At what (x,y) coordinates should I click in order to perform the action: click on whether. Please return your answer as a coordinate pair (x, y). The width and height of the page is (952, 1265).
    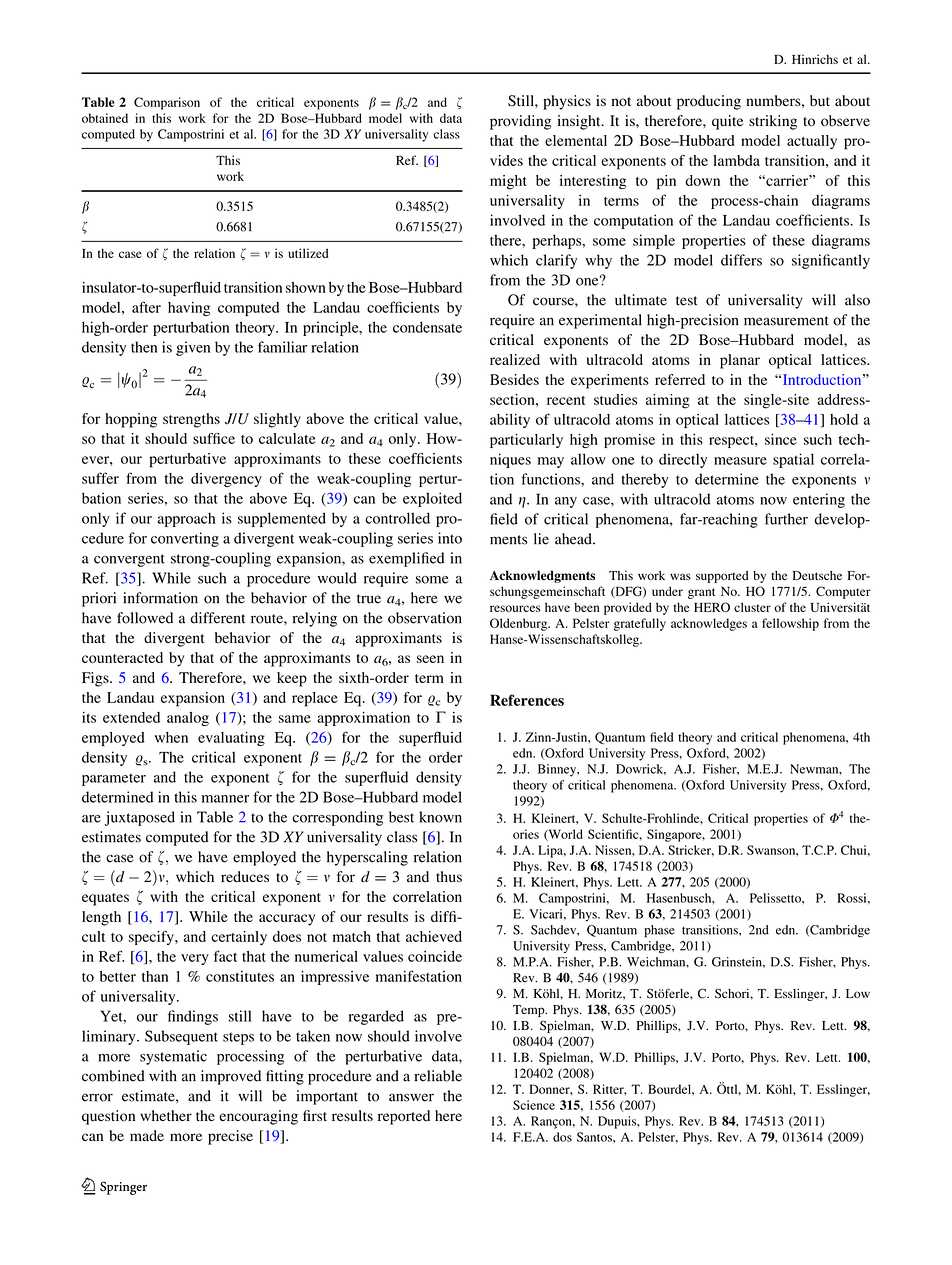
    Looking at the image, I should click on (166, 1115).
